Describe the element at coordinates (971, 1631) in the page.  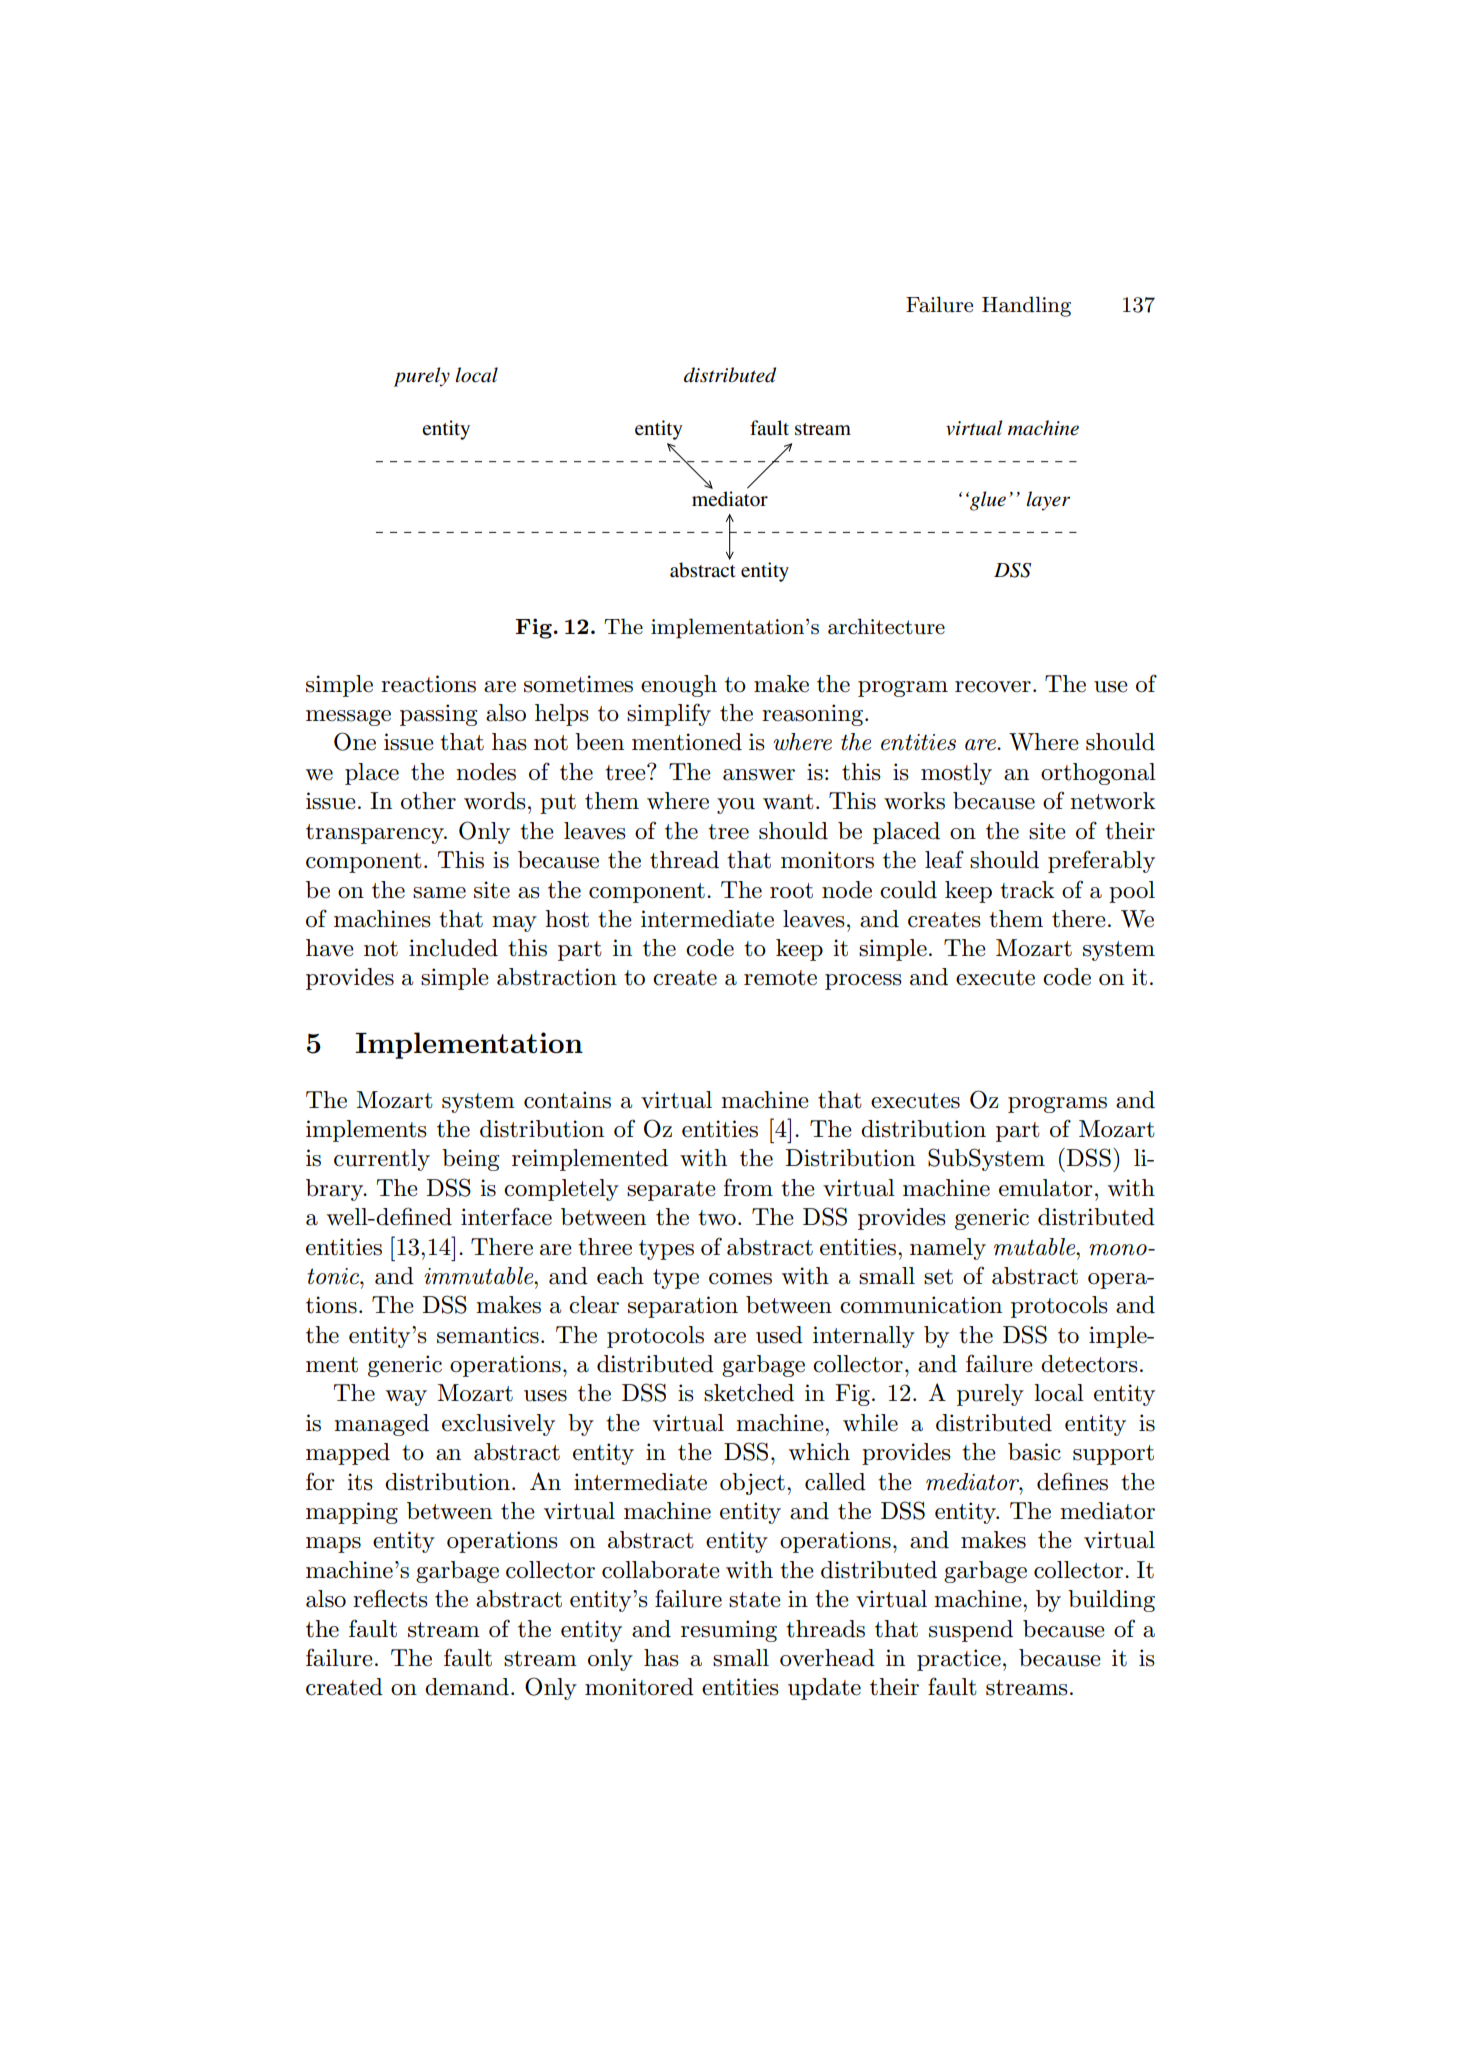
I see `suspend` at that location.
